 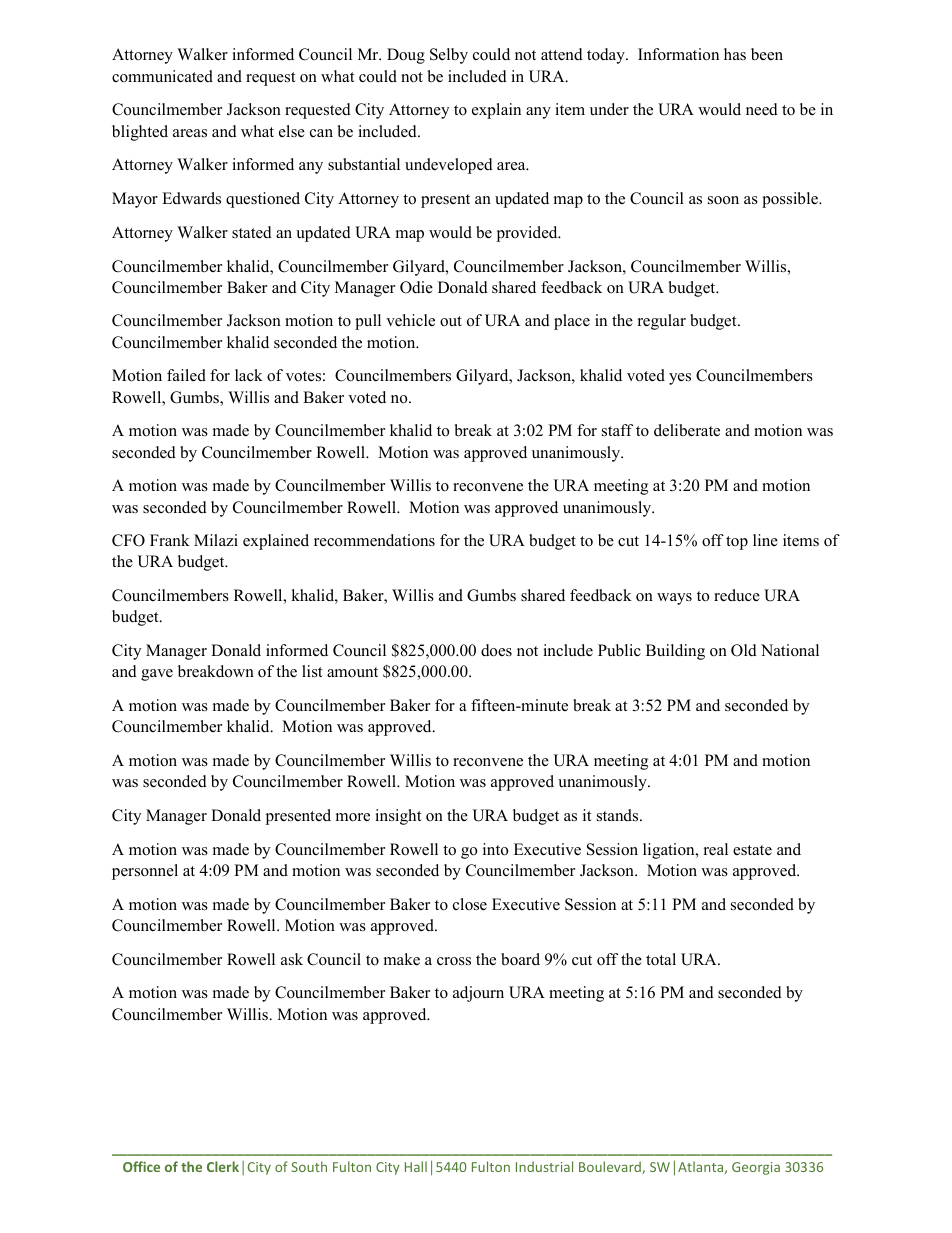 What do you see at coordinates (716, 849) in the screenshot?
I see `real` at bounding box center [716, 849].
